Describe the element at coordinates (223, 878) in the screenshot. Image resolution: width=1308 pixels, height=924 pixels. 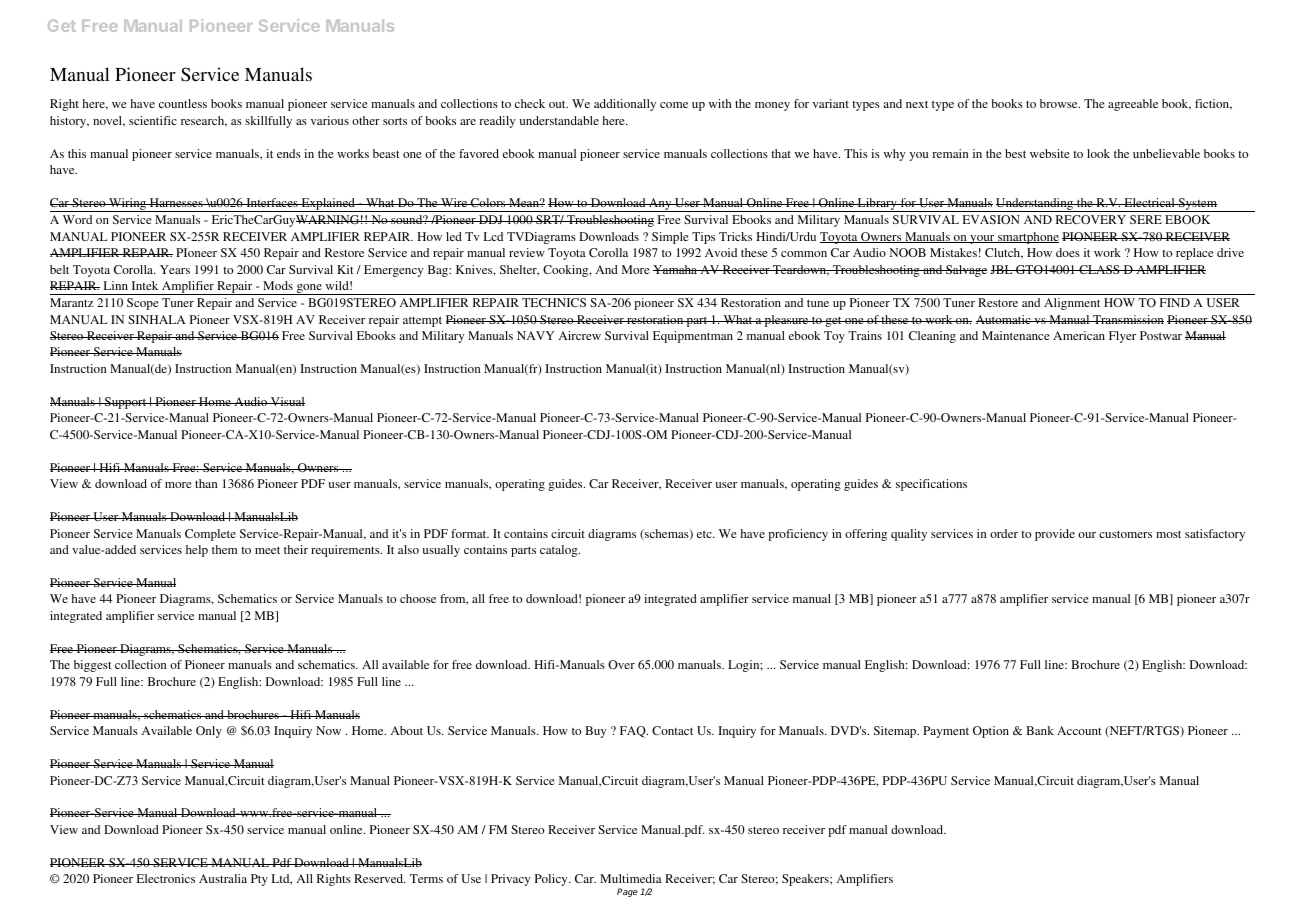
I see `Australia` at that location.
